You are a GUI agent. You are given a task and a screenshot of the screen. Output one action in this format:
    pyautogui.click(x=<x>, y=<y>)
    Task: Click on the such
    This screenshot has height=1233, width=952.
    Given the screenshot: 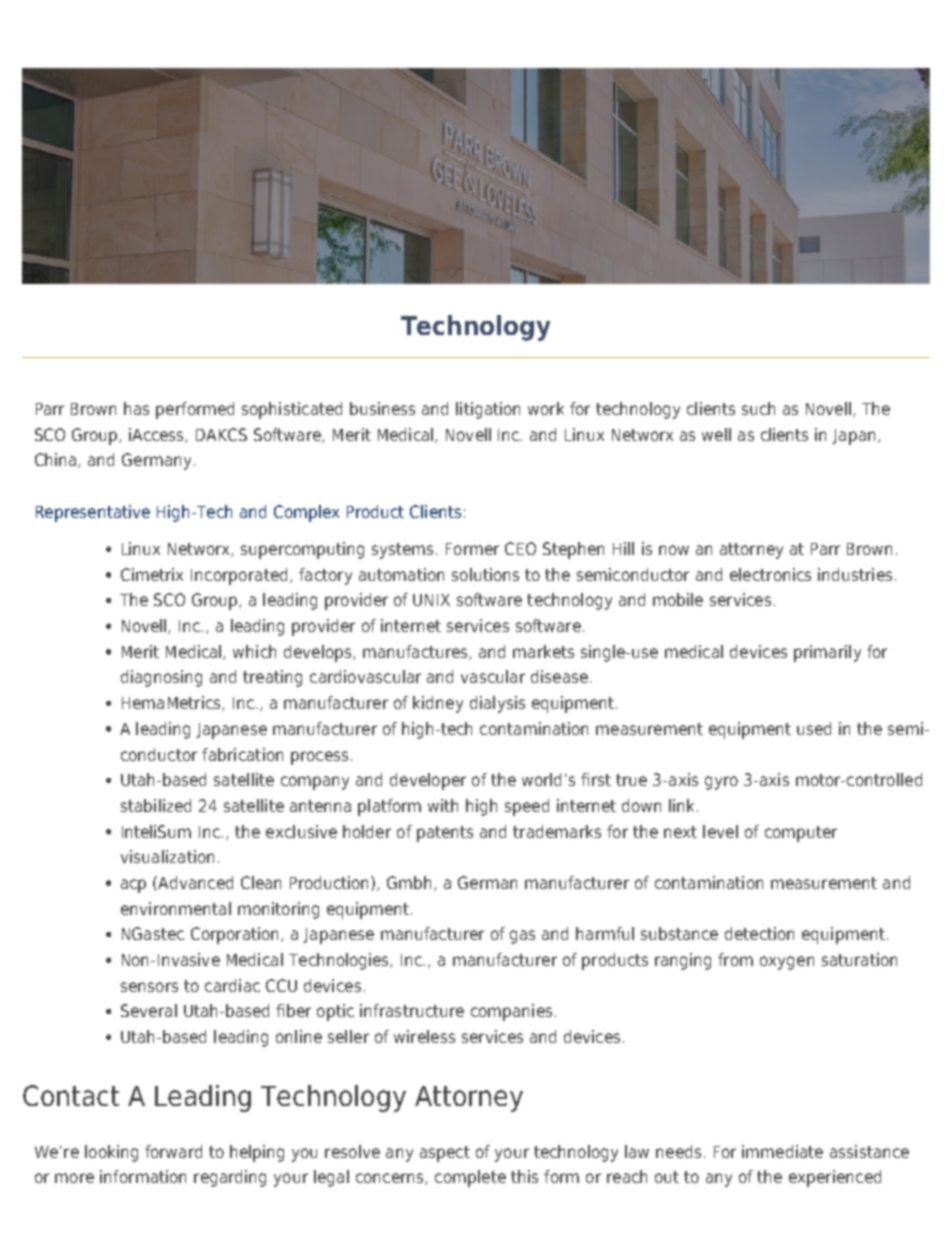 What is the action you would take?
    pyautogui.click(x=758, y=408)
